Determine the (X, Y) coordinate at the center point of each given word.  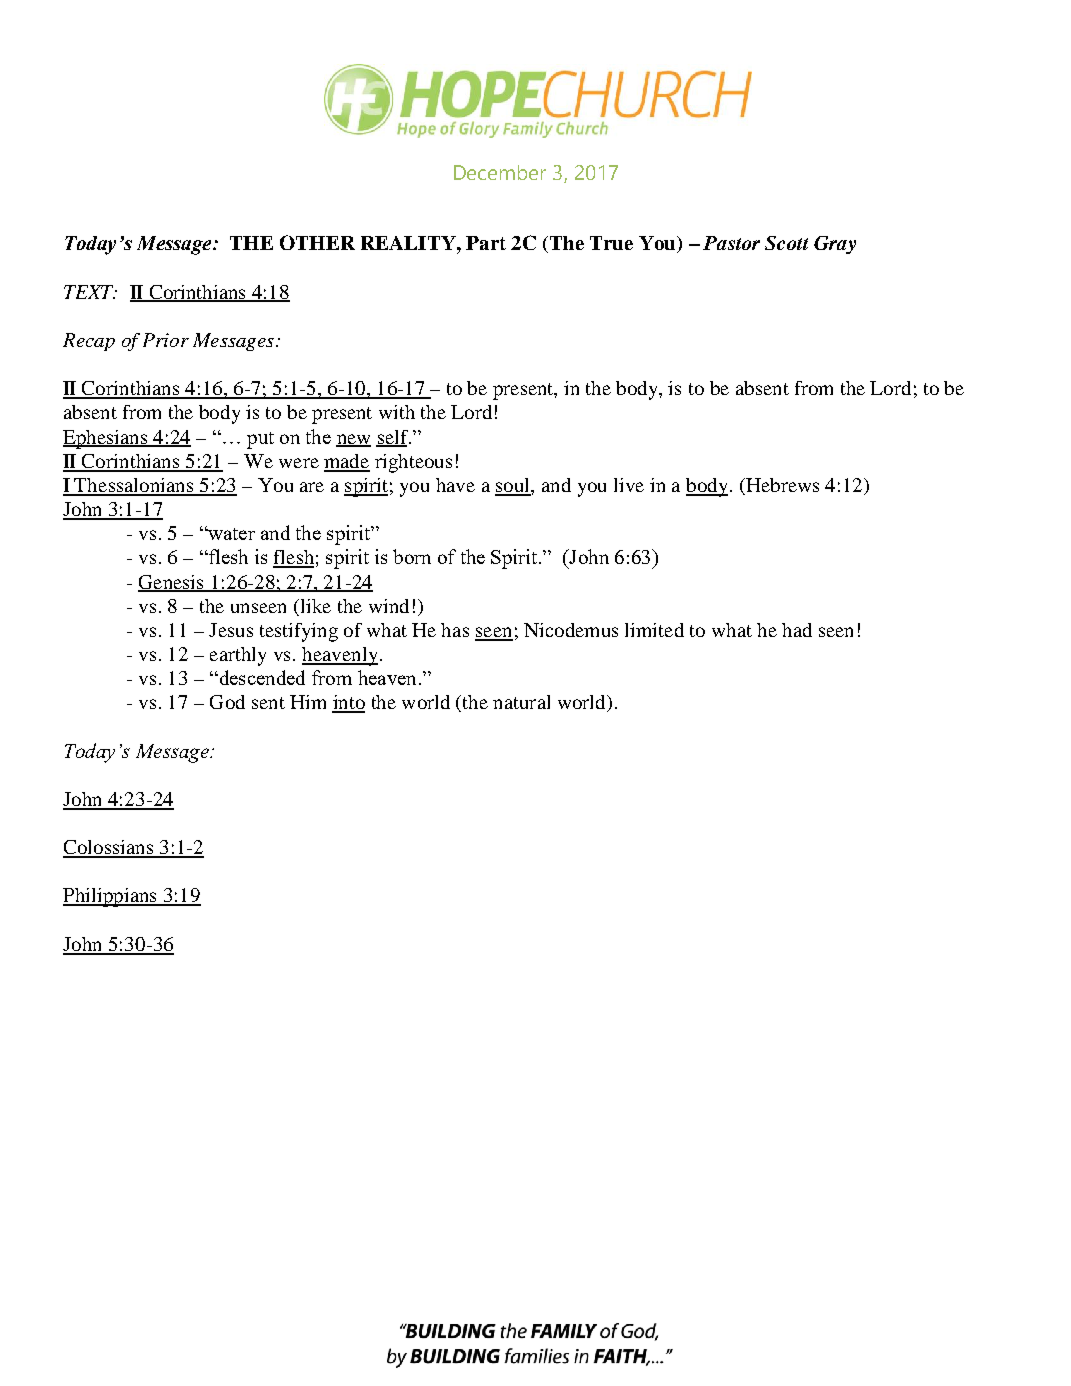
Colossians (109, 848)
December (500, 172)
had (797, 630)
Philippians (111, 897)
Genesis (172, 583)
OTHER (317, 242)
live (629, 485)
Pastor (731, 243)
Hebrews (781, 486)
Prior (166, 340)
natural (521, 702)
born (412, 556)
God (227, 702)
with (397, 412)
